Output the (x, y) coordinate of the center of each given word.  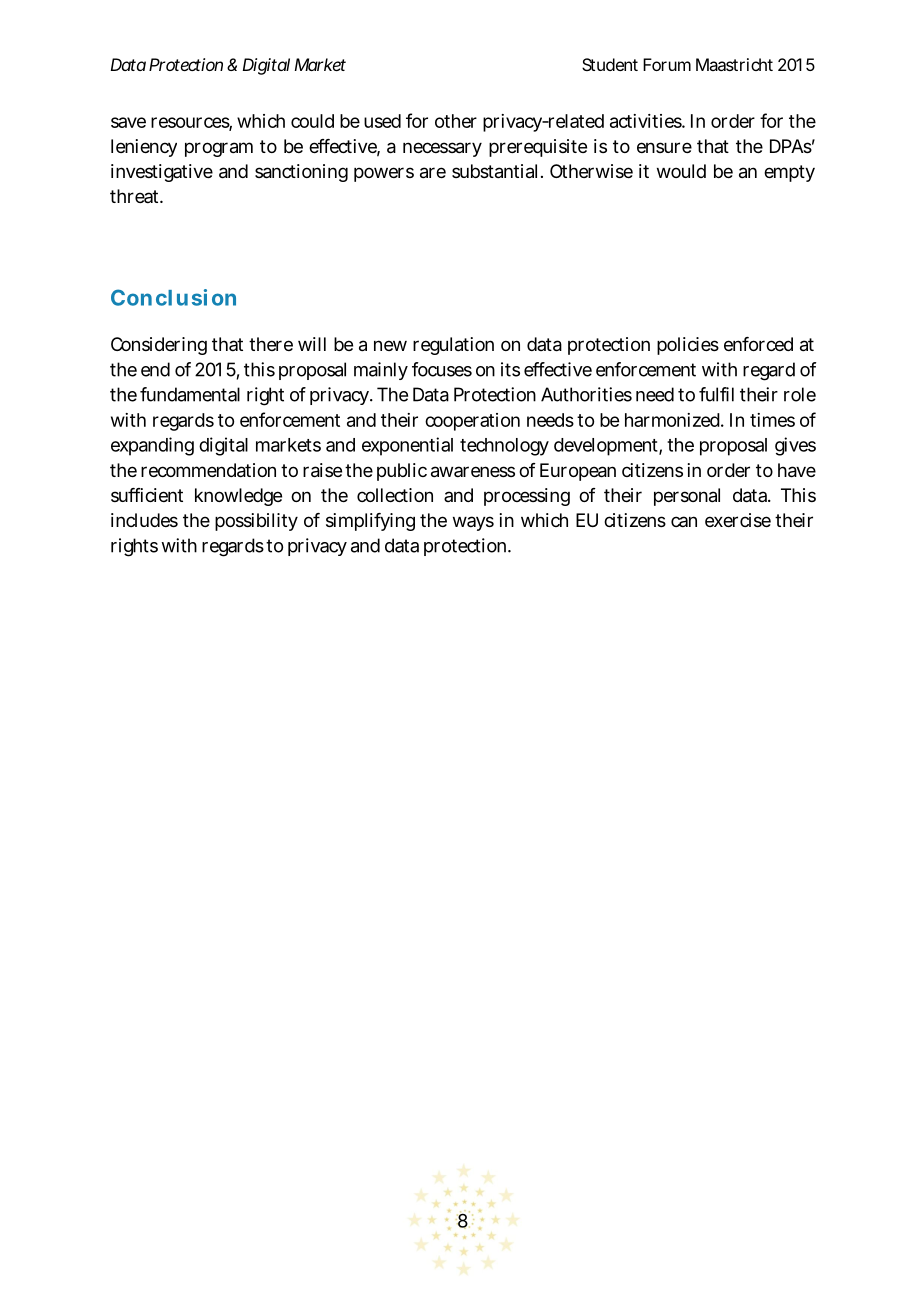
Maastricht (734, 64)
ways (473, 523)
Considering (159, 346)
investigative (162, 173)
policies (688, 346)
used (382, 121)
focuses (442, 369)
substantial (494, 171)
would (681, 171)
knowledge (238, 497)
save (128, 122)
